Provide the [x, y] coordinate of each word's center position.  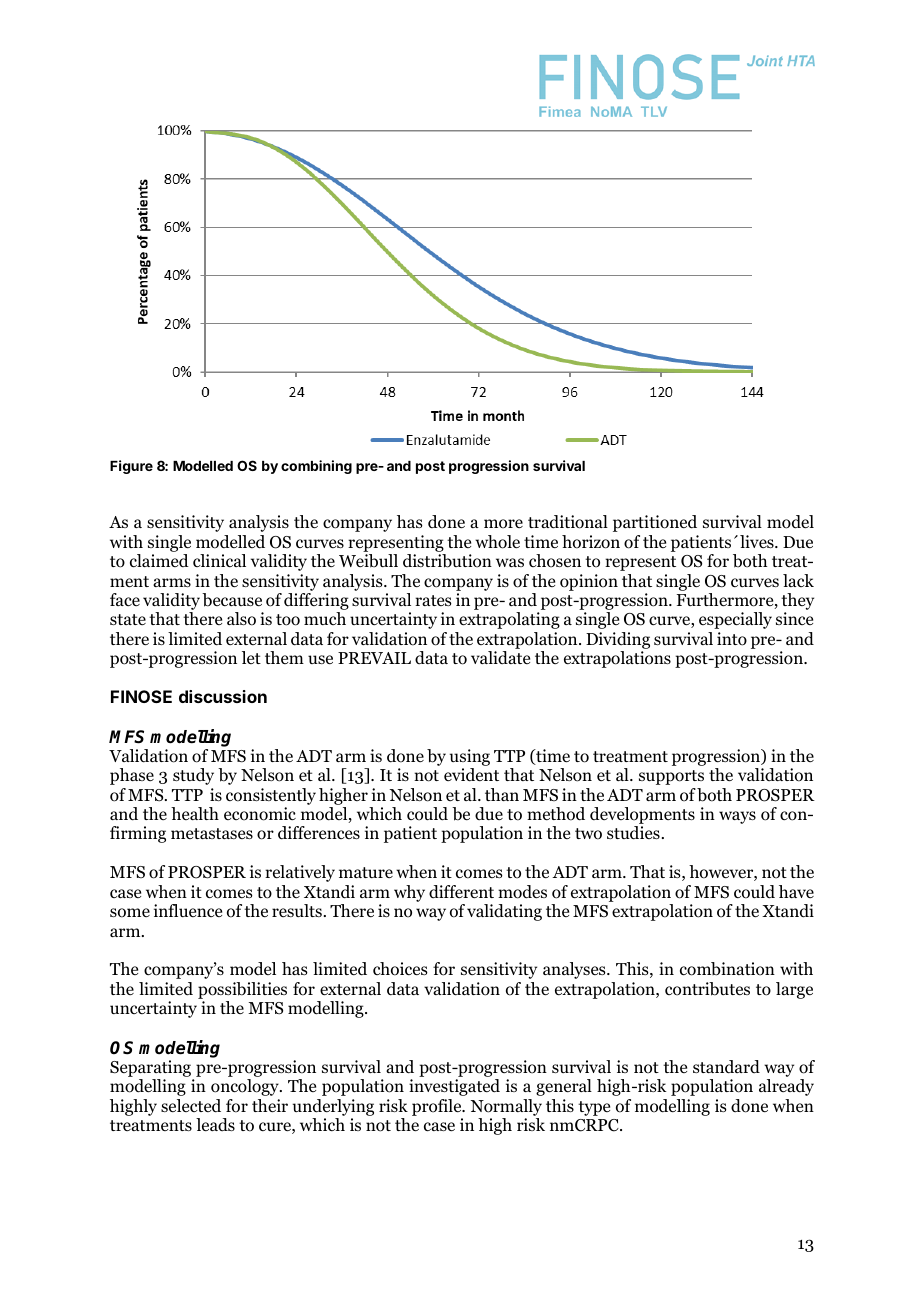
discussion [223, 696]
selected [191, 1106]
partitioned [655, 523]
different [461, 892]
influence [188, 910]
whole [497, 542]
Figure [131, 467]
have [796, 891]
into [732, 639]
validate [500, 658]
